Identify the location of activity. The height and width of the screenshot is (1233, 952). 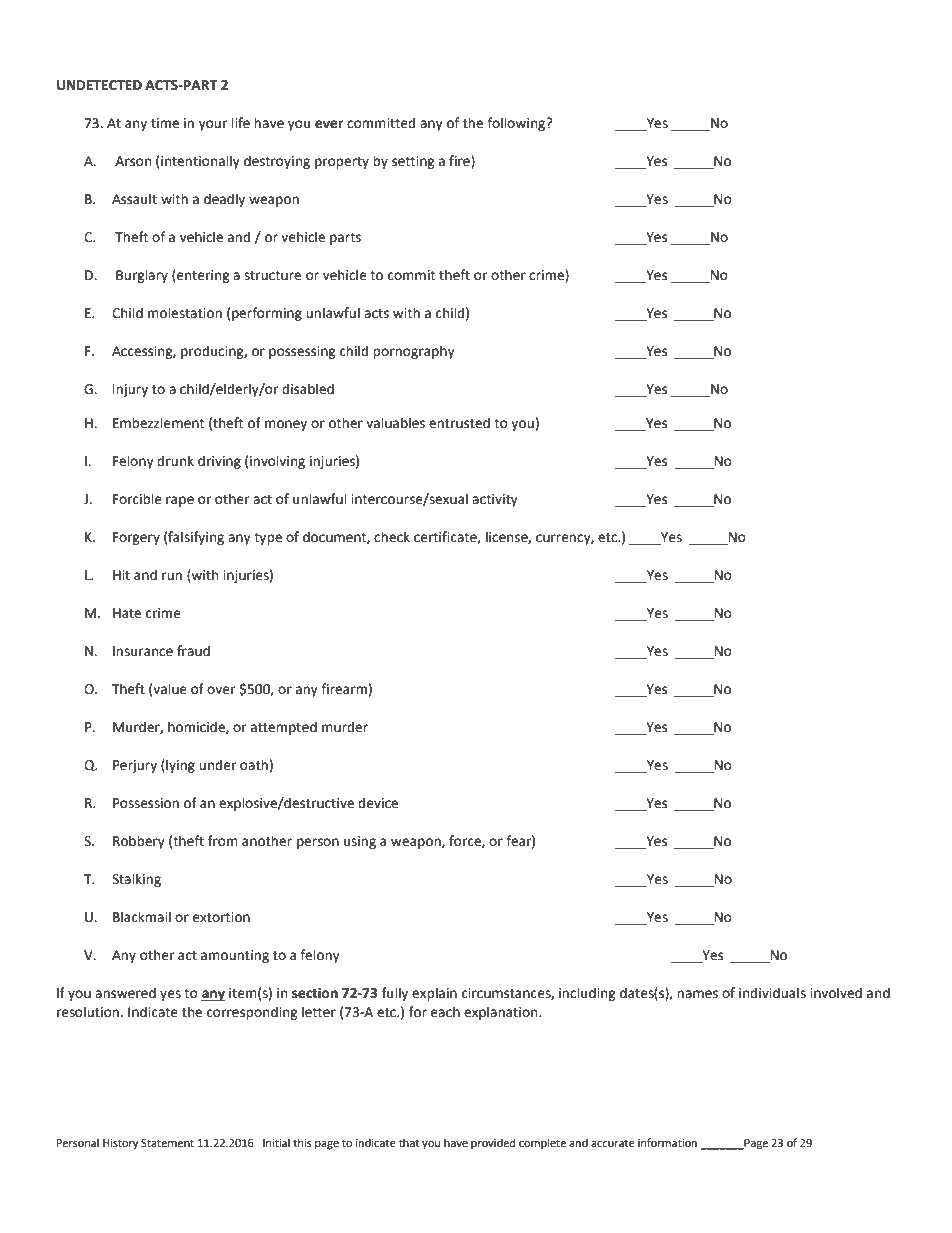
(495, 500).
